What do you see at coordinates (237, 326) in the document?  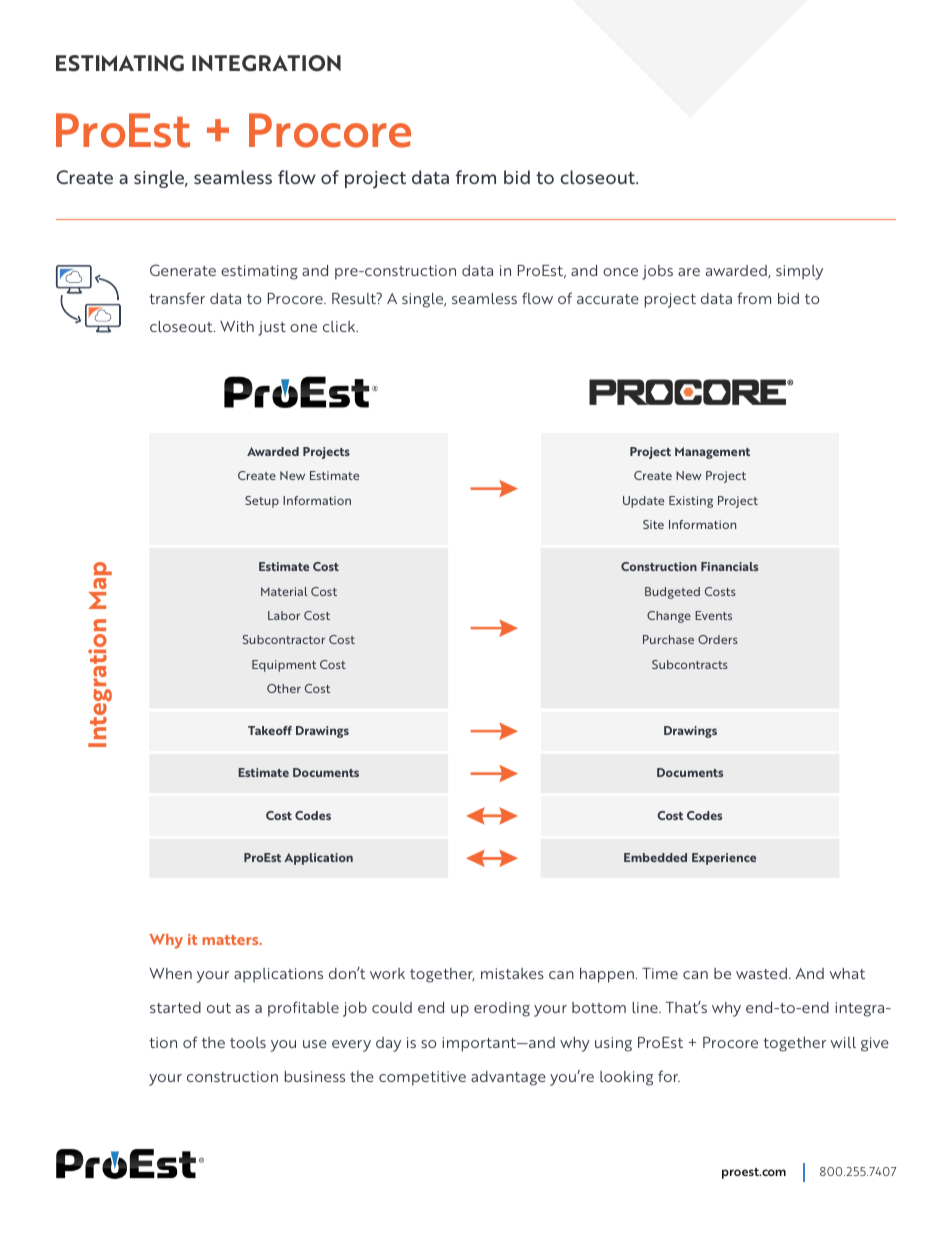 I see `With` at bounding box center [237, 326].
